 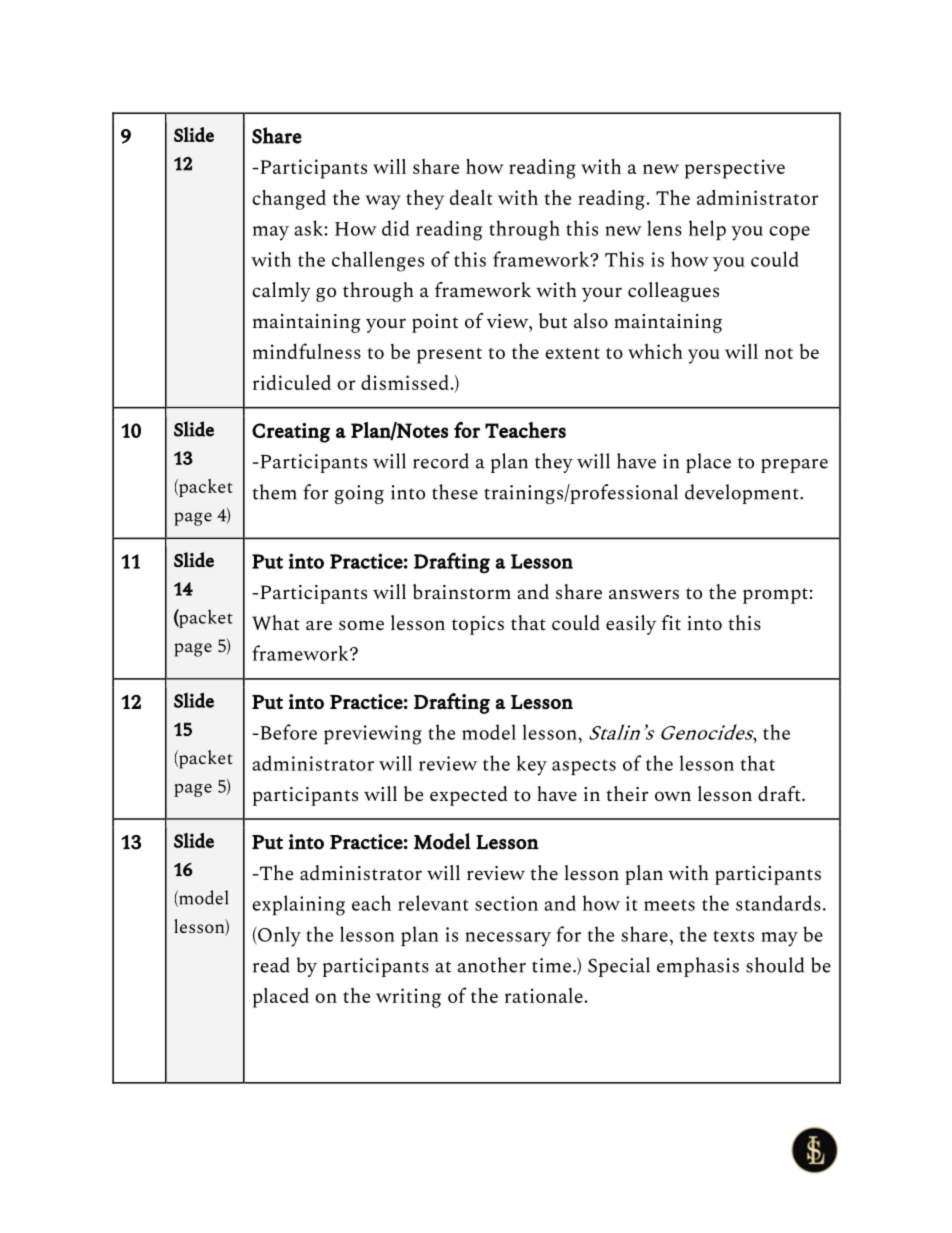 What do you see at coordinates (698, 967) in the image?
I see `emphasis` at bounding box center [698, 967].
